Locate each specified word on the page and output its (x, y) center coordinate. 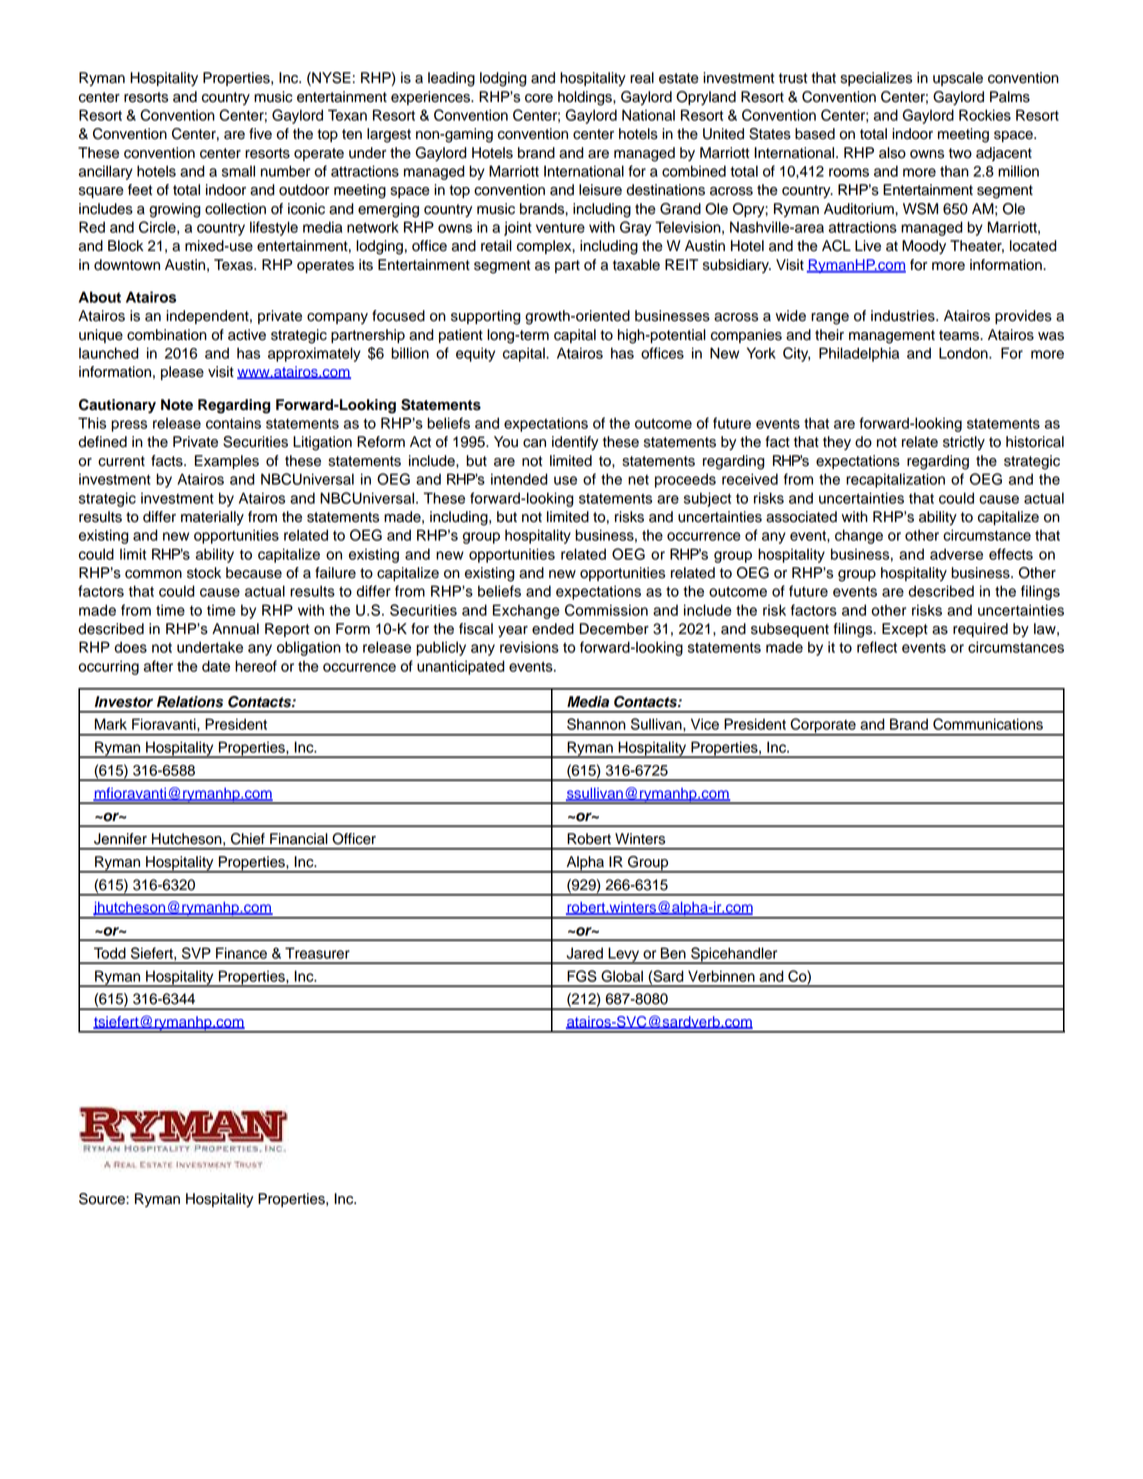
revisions (529, 647)
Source (103, 1199)
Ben (673, 953)
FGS (582, 976)
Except (905, 630)
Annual (235, 629)
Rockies (985, 115)
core (539, 98)
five (260, 134)
